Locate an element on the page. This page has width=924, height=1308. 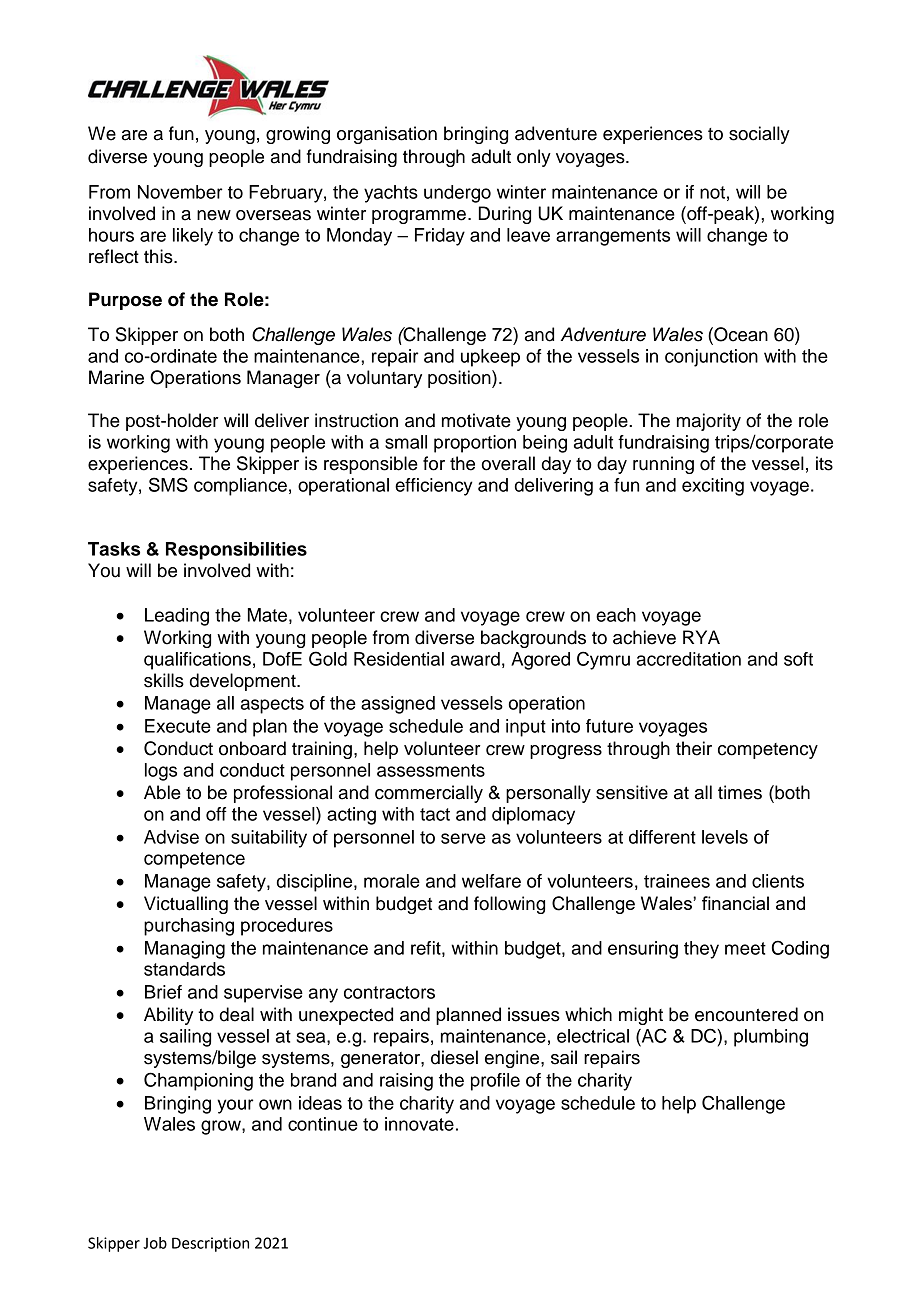
November is located at coordinates (180, 192).
